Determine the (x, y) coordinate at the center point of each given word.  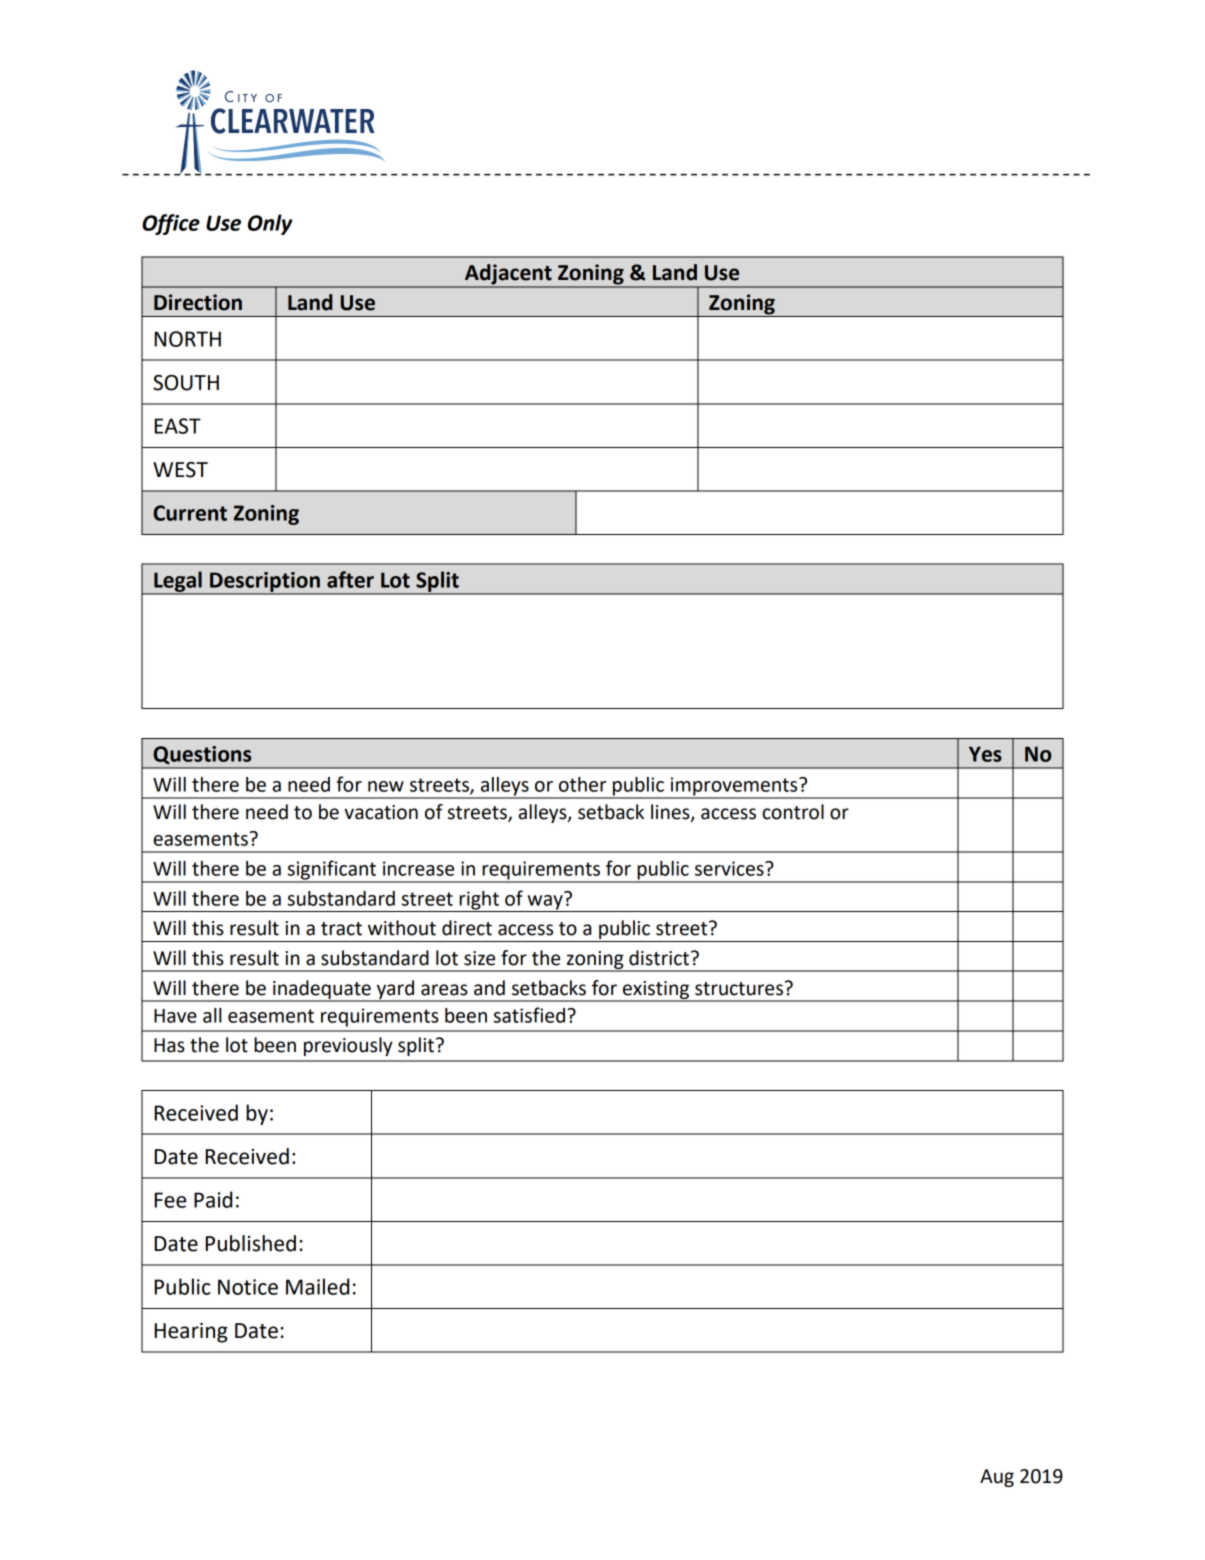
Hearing (191, 1333)
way (545, 902)
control (793, 812)
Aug (997, 1478)
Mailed (317, 1286)
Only (270, 224)
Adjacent (508, 275)
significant (332, 871)
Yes (985, 754)
